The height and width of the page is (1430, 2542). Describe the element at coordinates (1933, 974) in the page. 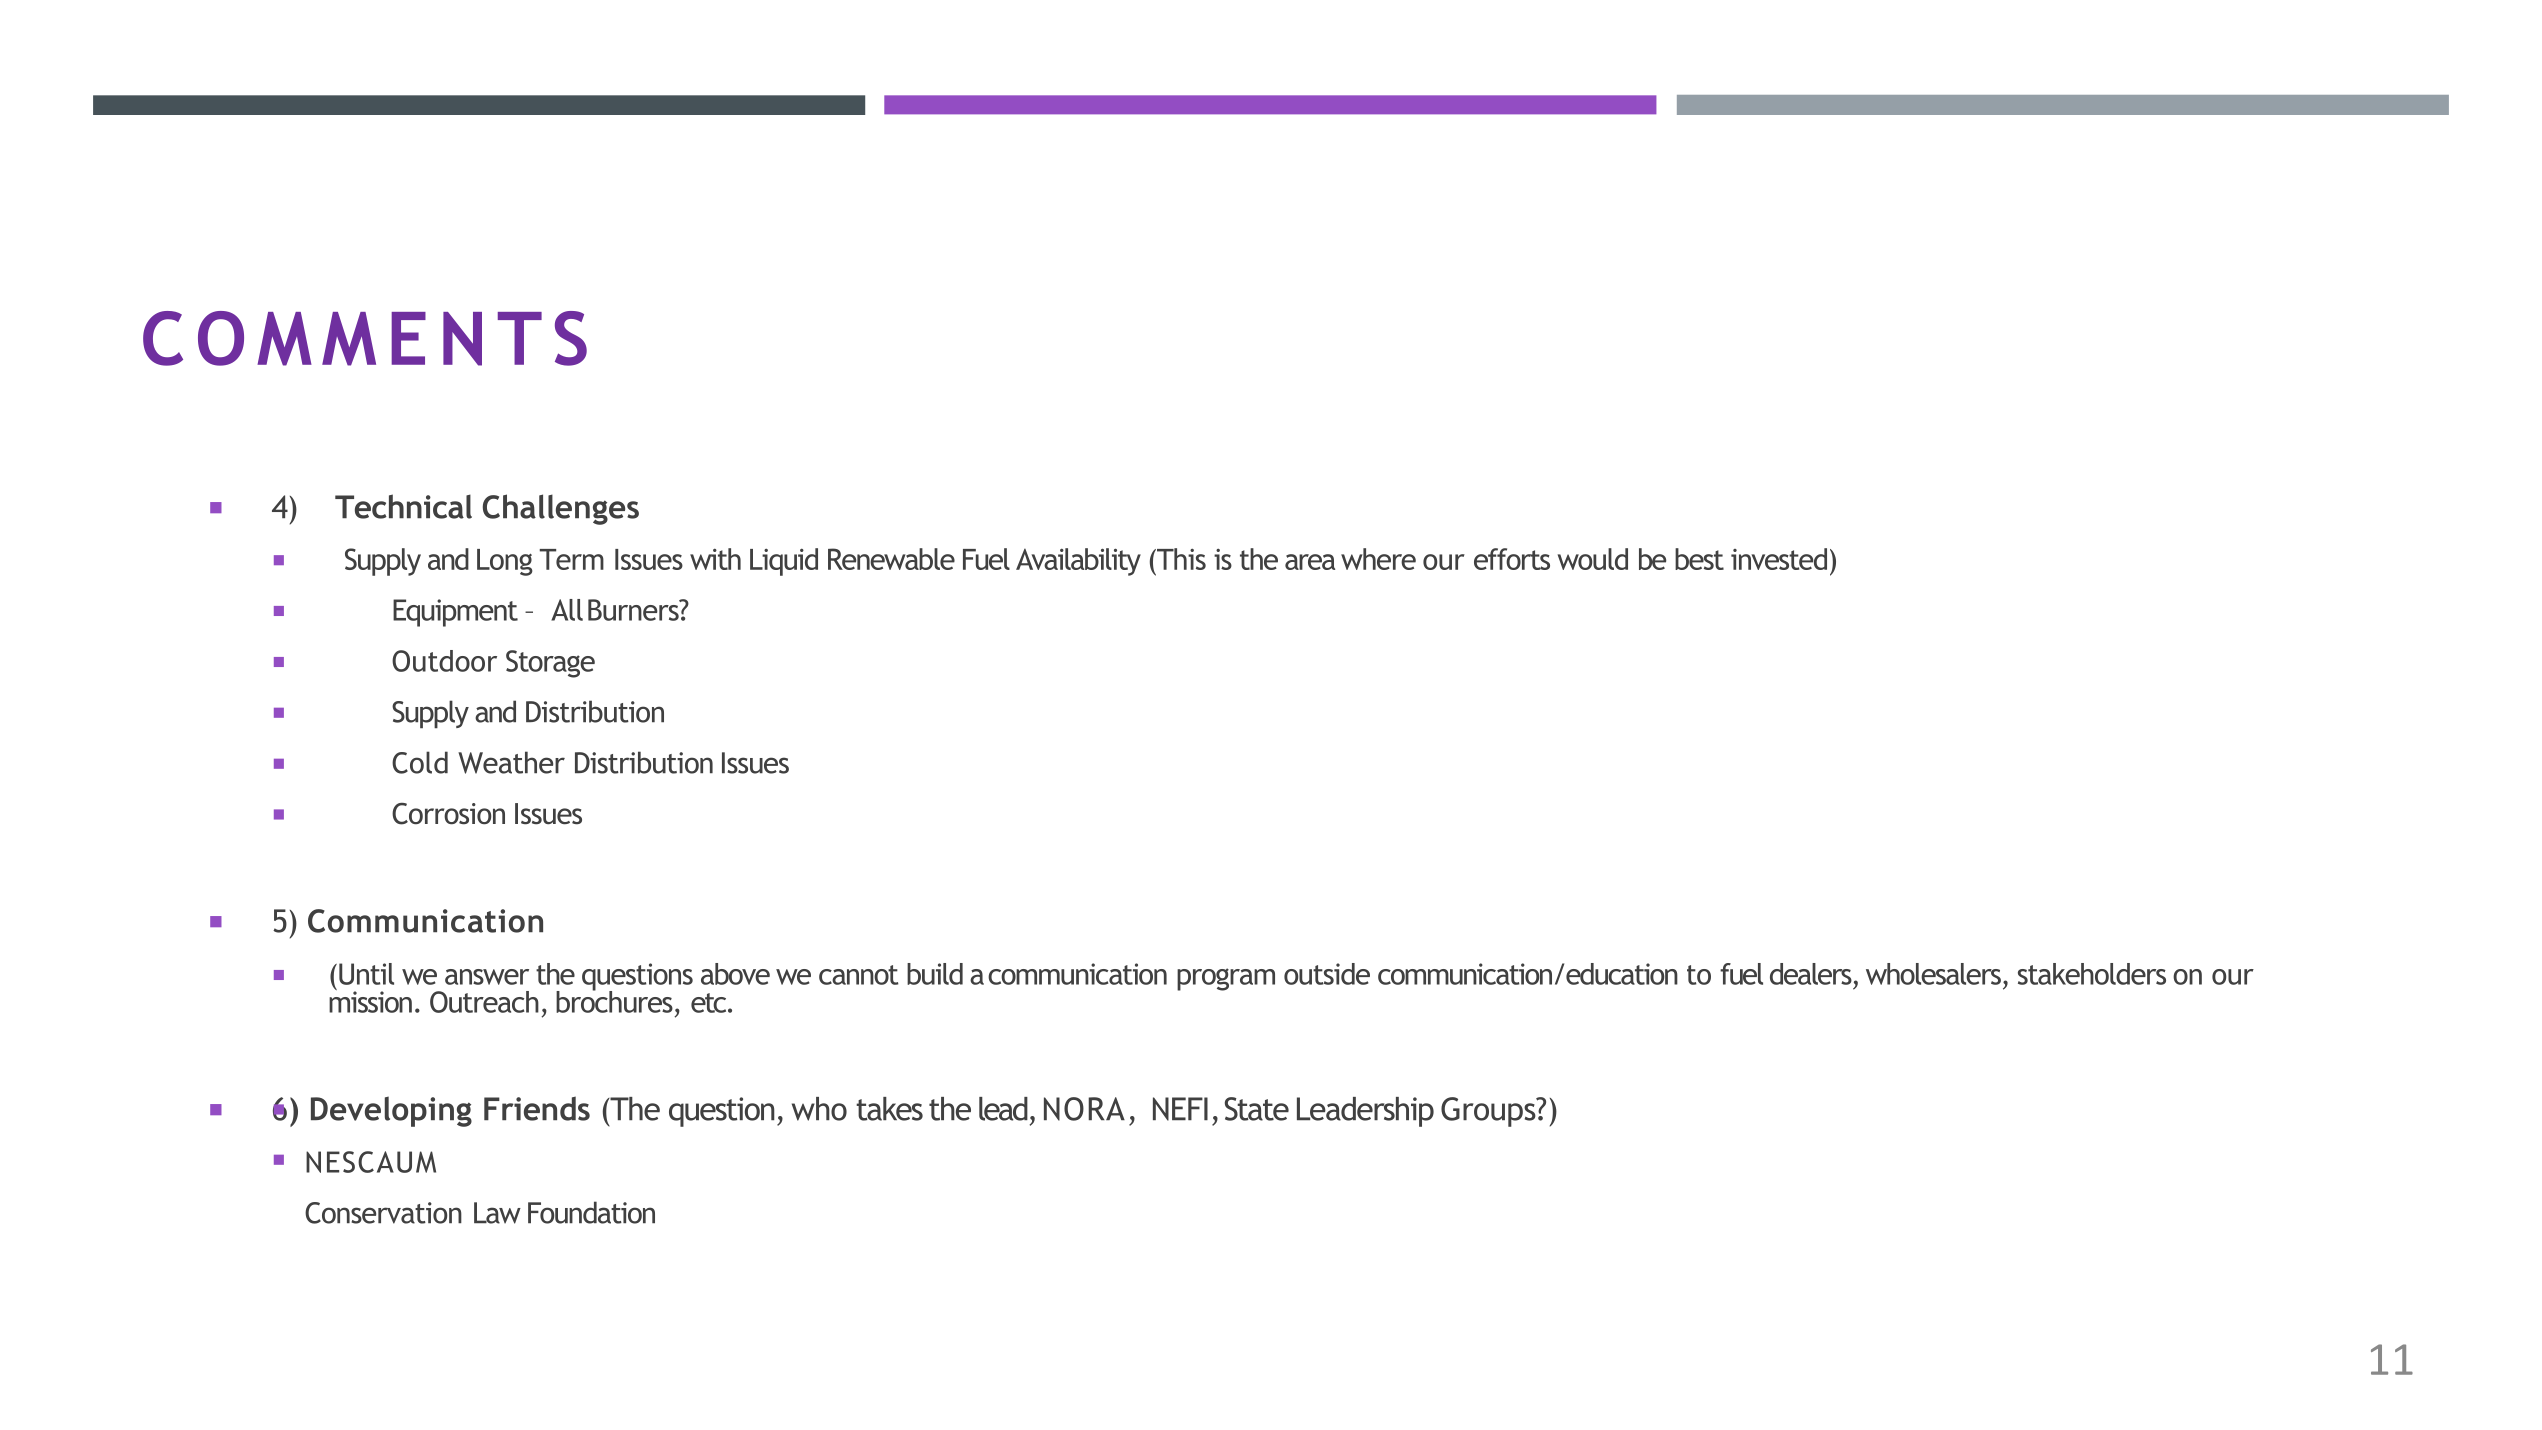

I see `wholesalers` at that location.
